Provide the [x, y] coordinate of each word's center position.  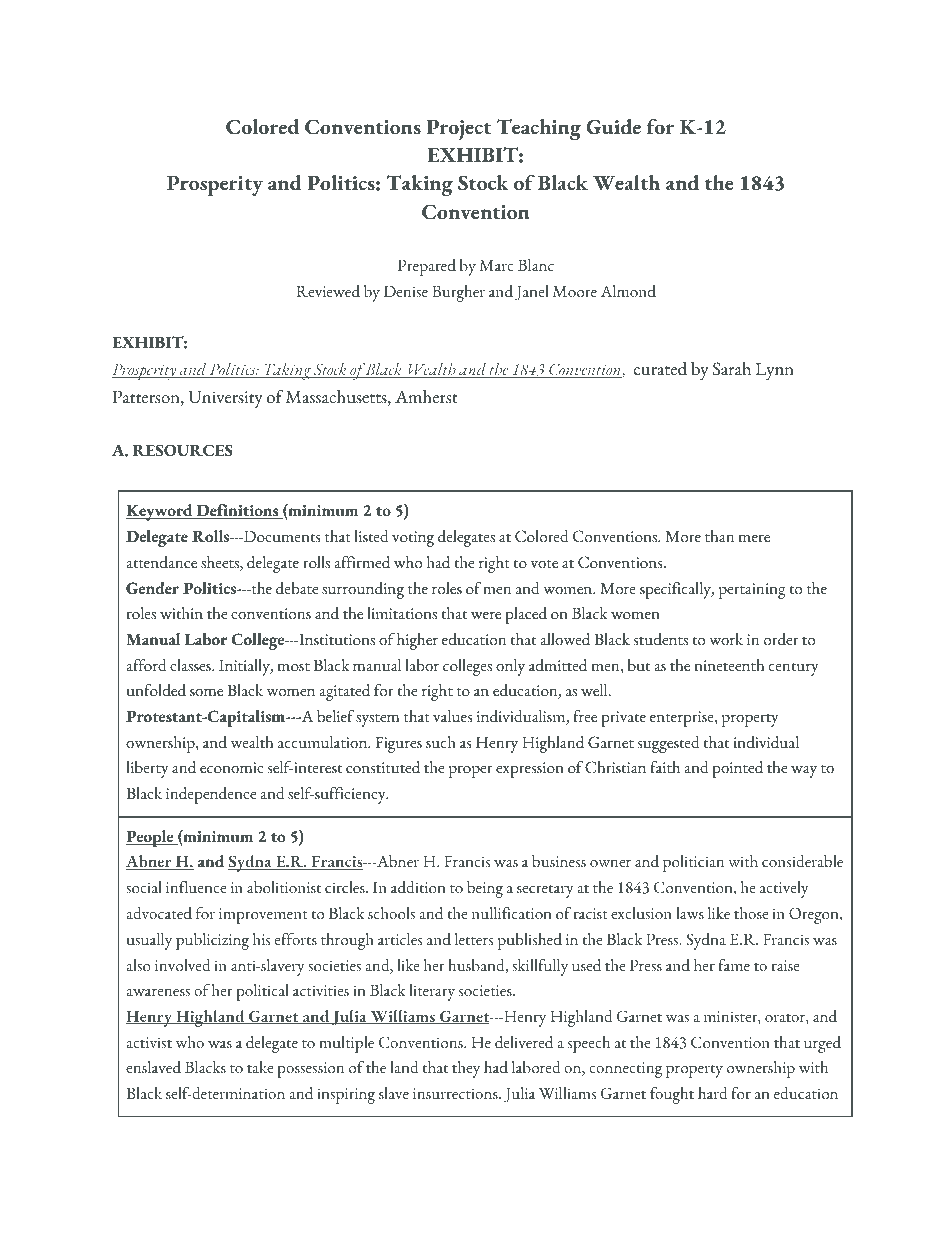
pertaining [752, 591]
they [466, 1069]
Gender [152, 588]
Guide [613, 127]
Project [459, 129]
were [486, 616]
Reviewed [328, 291]
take [260, 1067]
